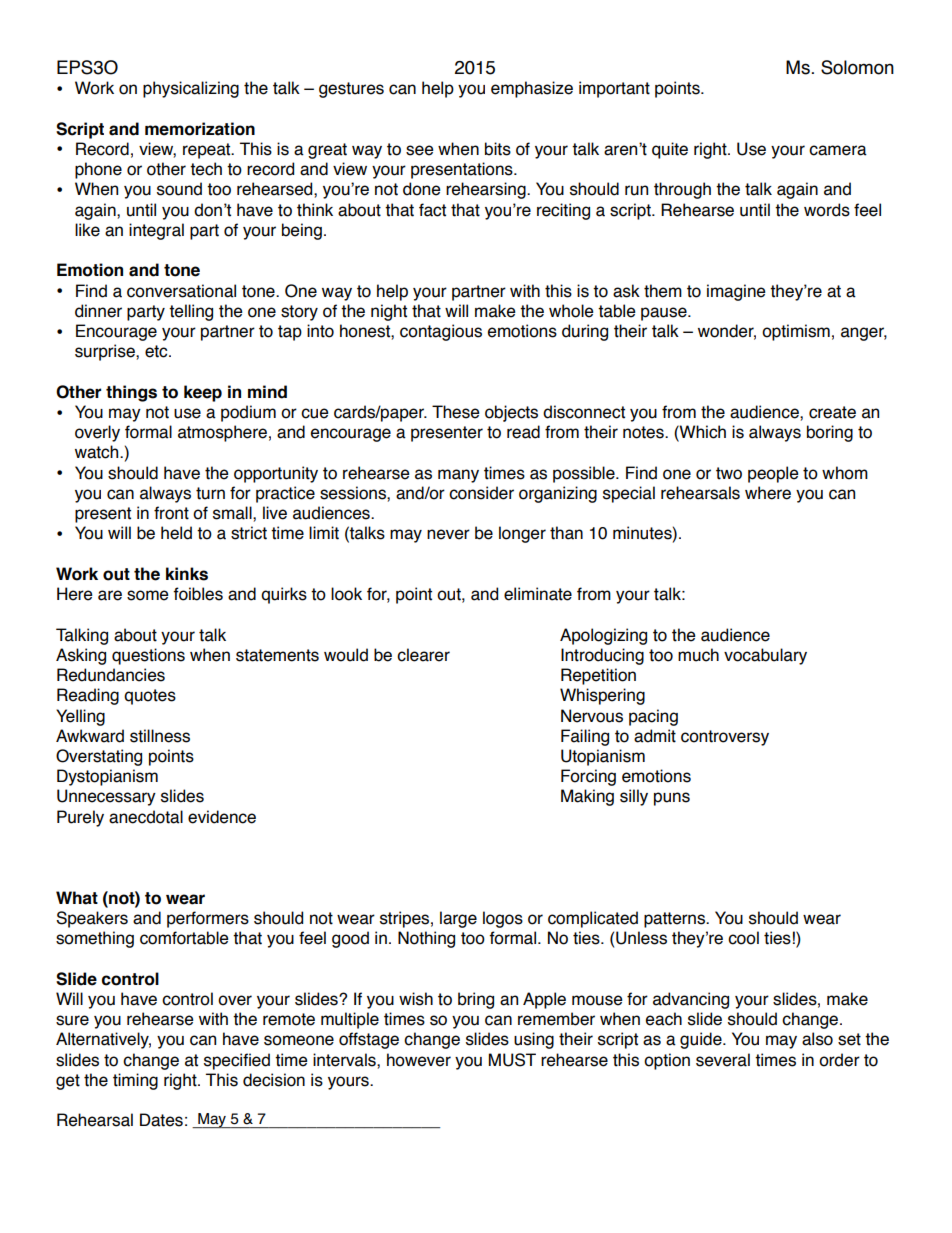 This document has width=952, height=1233. What do you see at coordinates (456, 412) in the document?
I see `These` at bounding box center [456, 412].
